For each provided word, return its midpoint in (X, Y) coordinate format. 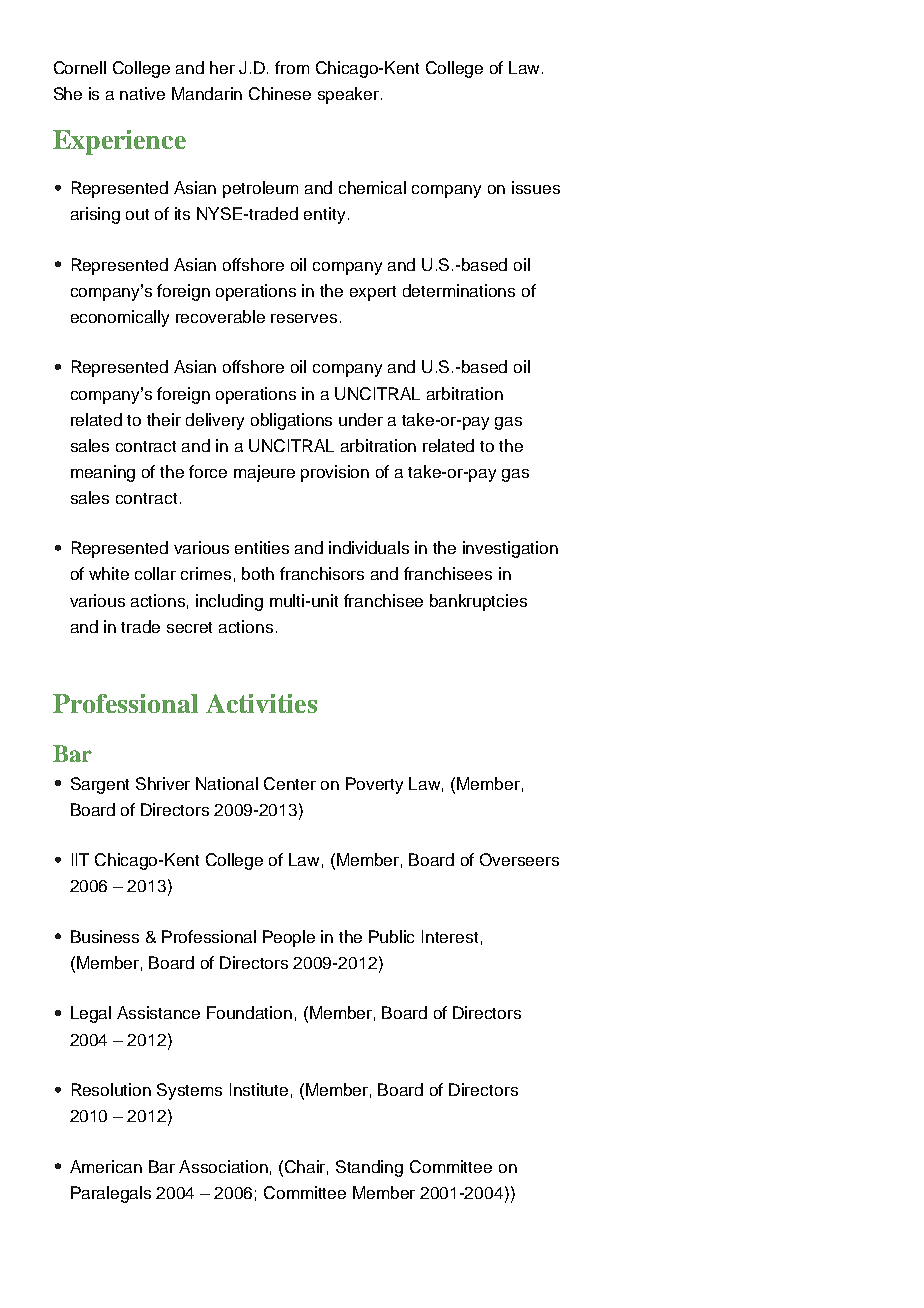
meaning (103, 473)
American (106, 1166)
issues (536, 187)
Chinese (280, 93)
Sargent (100, 785)
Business (105, 936)
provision (335, 473)
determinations (459, 290)
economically (120, 318)
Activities (261, 703)
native (142, 93)
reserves (304, 318)
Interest (450, 936)
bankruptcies (478, 602)
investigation (510, 549)
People (289, 938)
